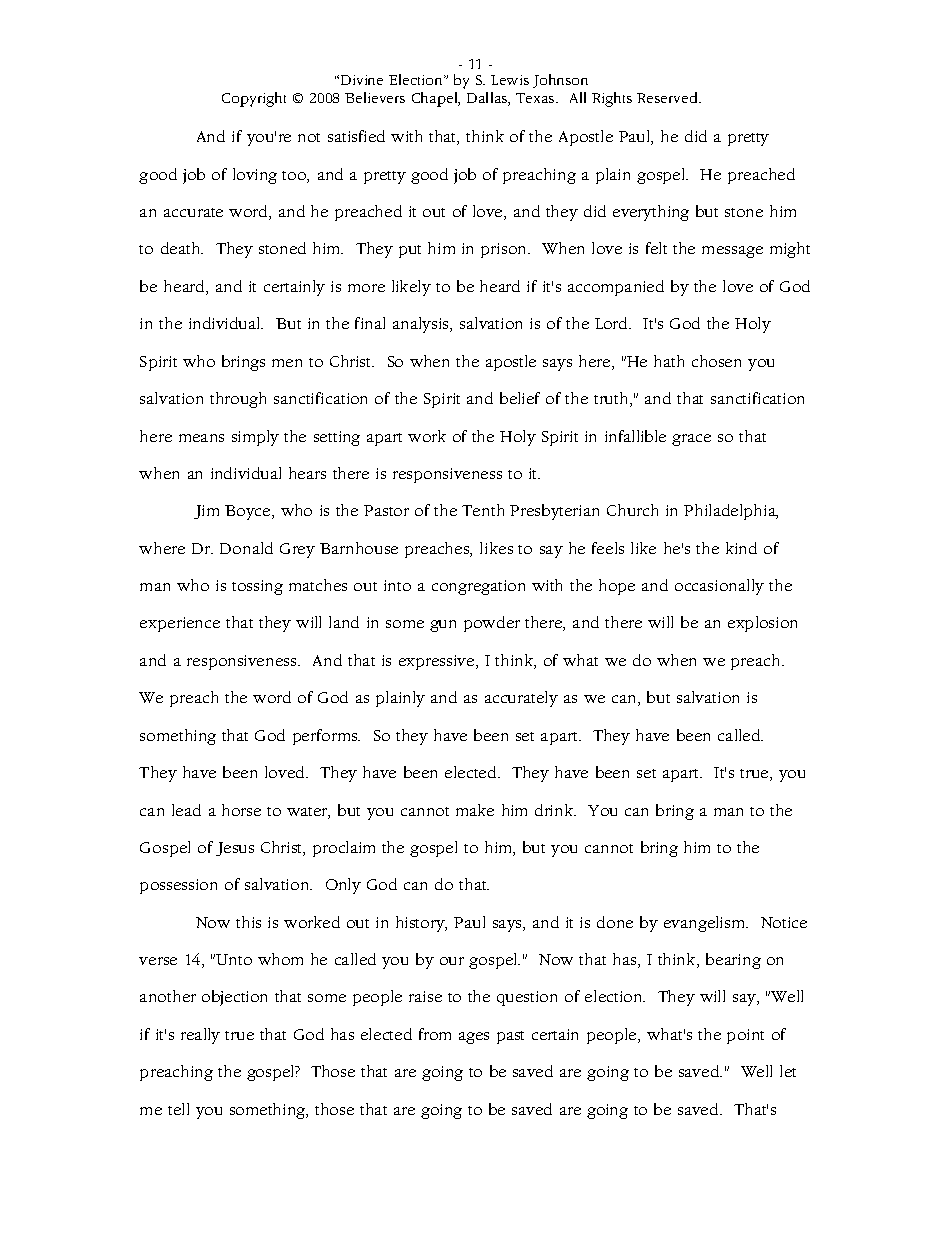 The image size is (952, 1233). I want to click on ages, so click(474, 1038).
